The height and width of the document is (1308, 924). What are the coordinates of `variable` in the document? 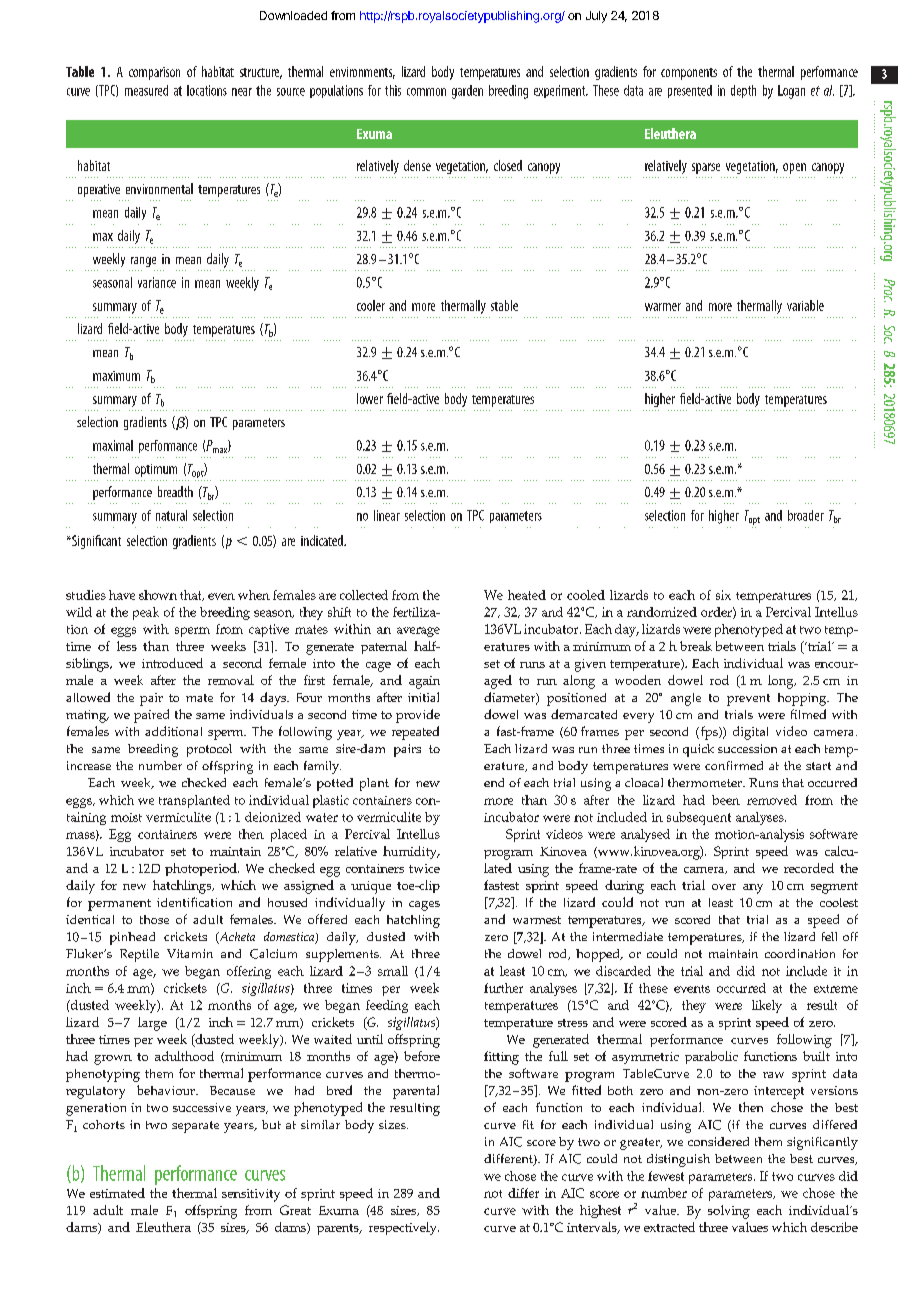 It's located at (805, 305).
